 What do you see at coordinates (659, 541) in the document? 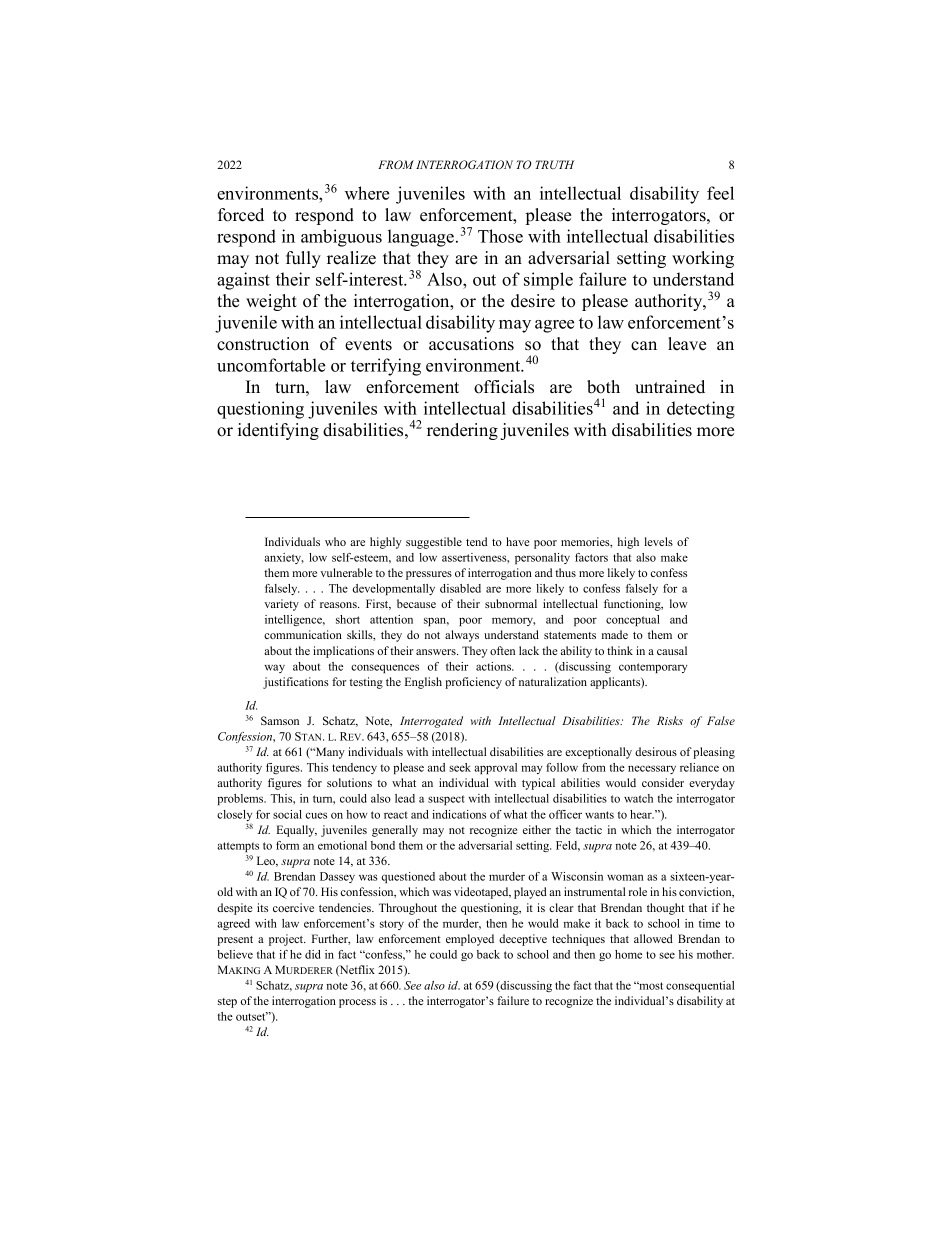
I see `levels` at bounding box center [659, 541].
